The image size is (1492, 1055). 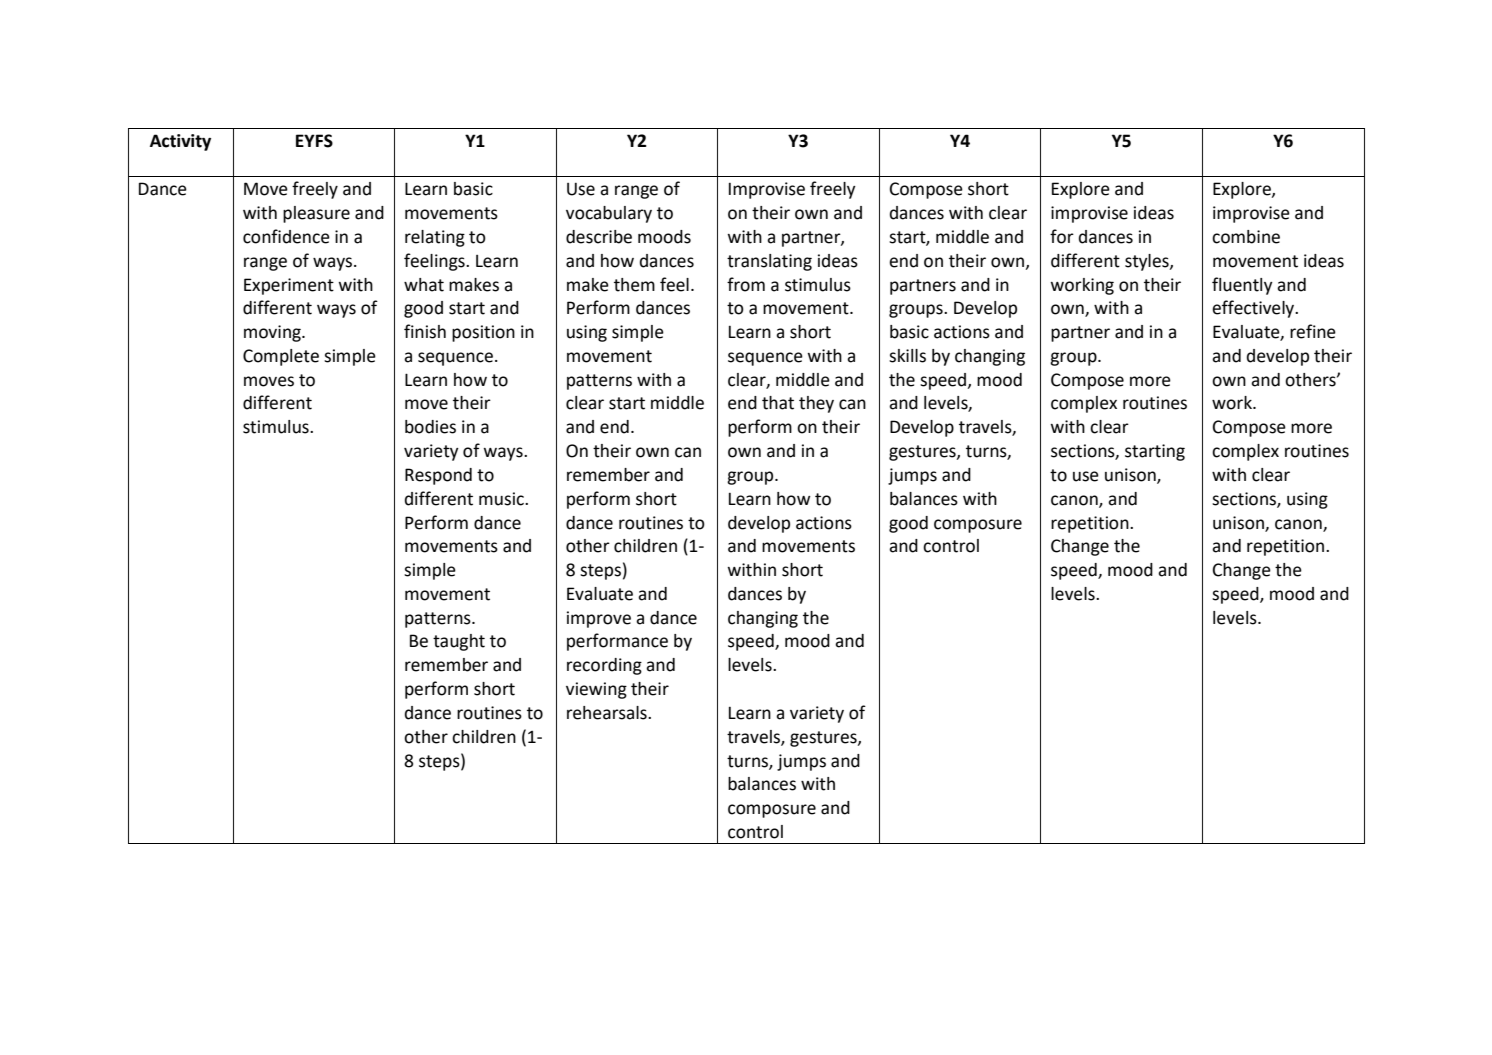 What do you see at coordinates (609, 214) in the document?
I see `vocabulary` at bounding box center [609, 214].
